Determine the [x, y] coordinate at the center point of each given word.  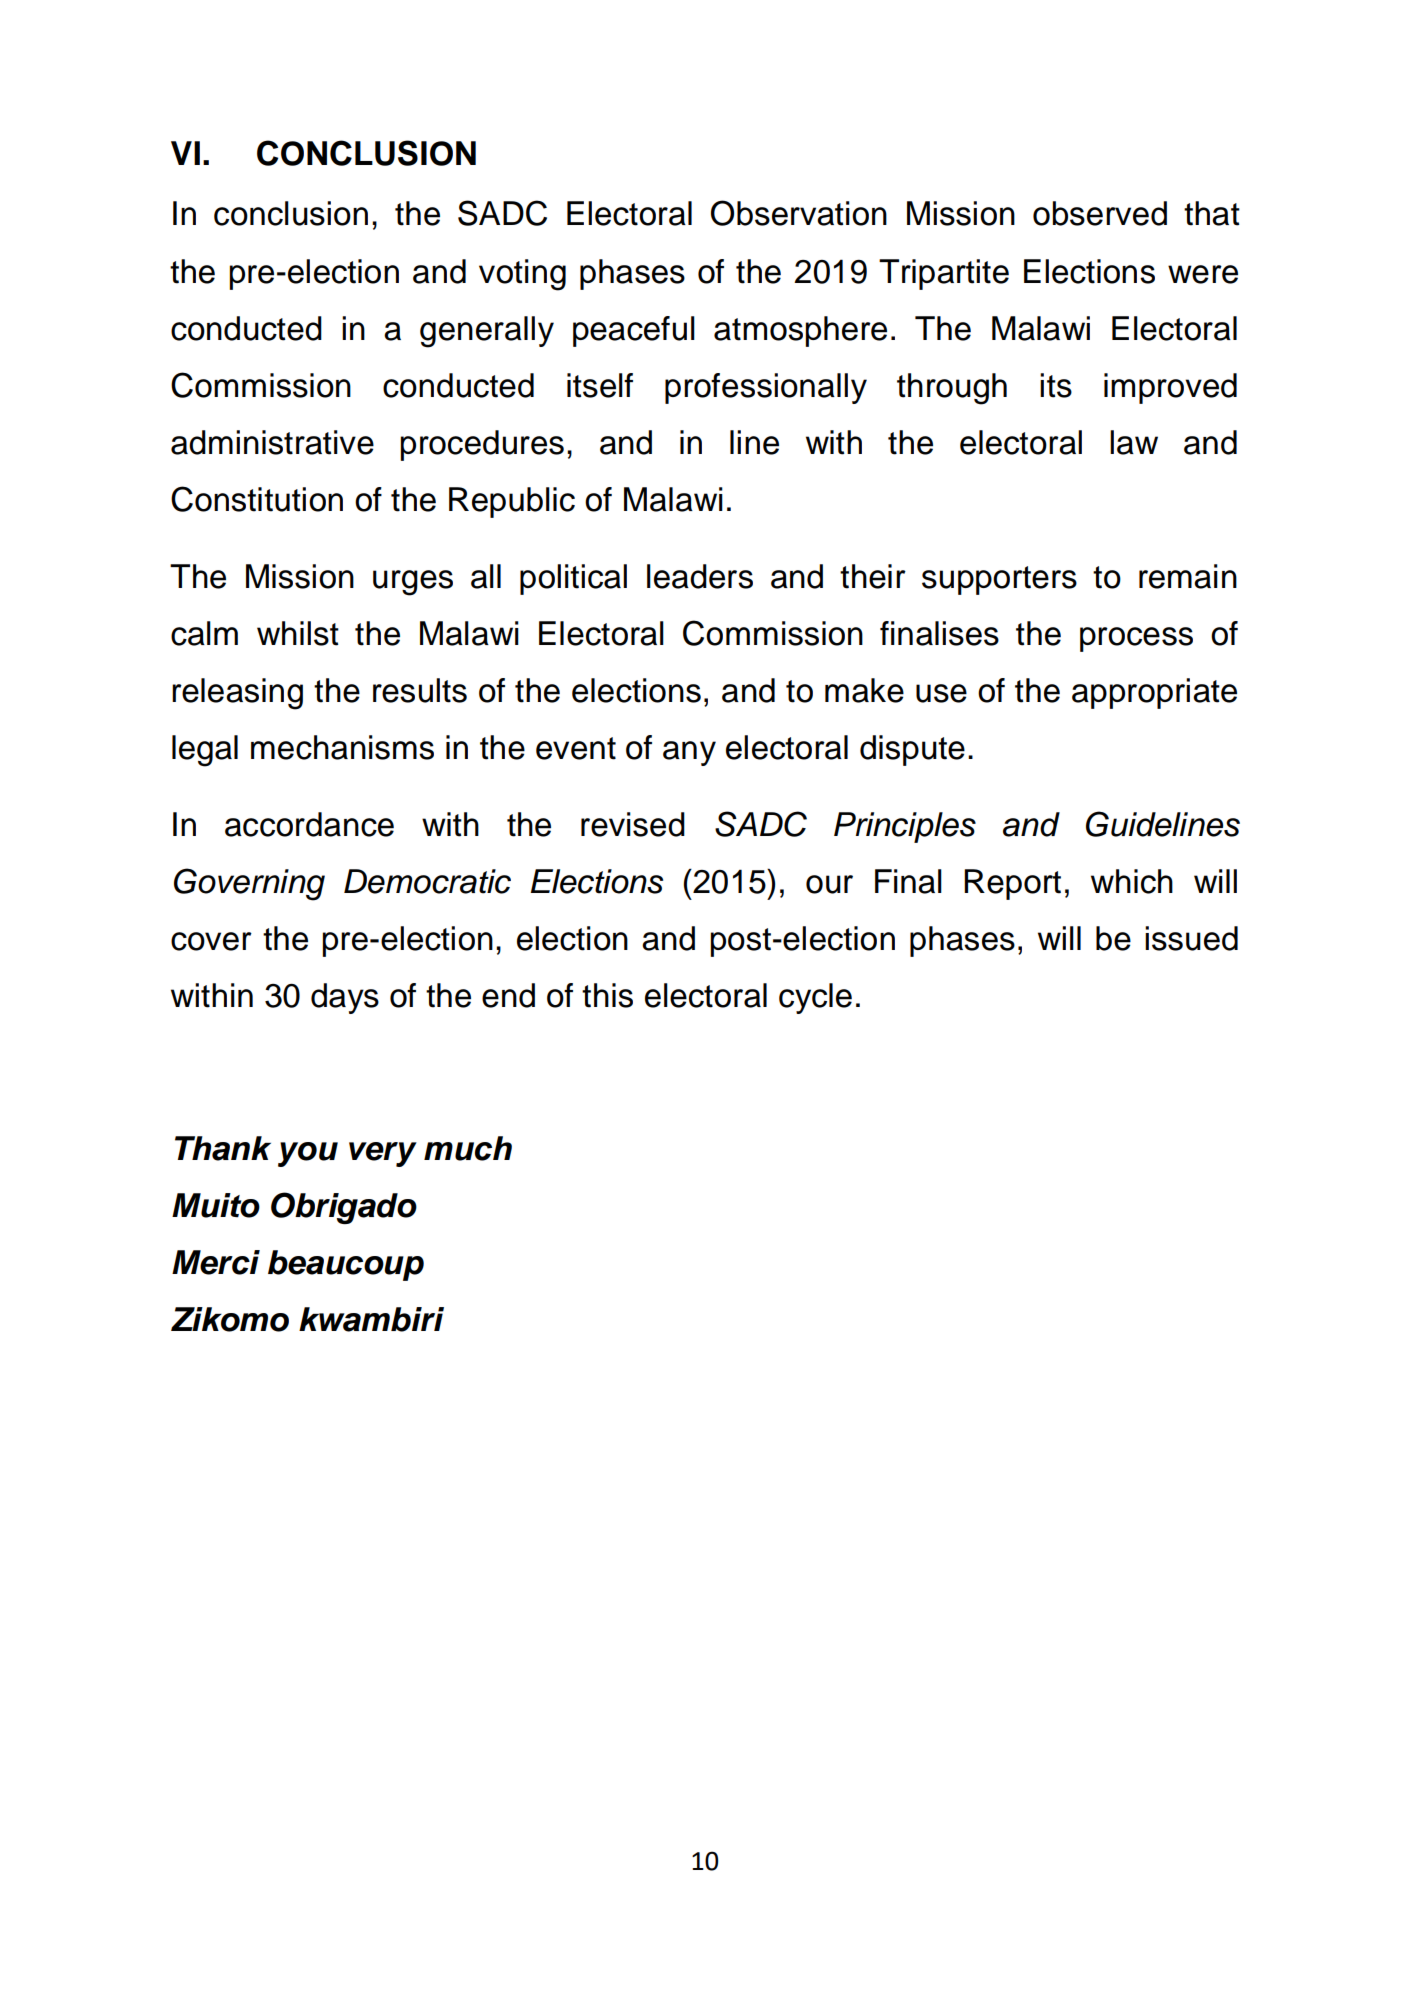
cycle [815, 998]
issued [1191, 938]
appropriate [1154, 693]
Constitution [257, 499]
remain [1188, 576]
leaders [700, 576]
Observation [799, 213]
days [345, 998]
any [689, 753]
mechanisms [342, 747]
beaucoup [346, 1265]
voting [522, 275]
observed [1100, 213]
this [607, 995]
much [468, 1148]
